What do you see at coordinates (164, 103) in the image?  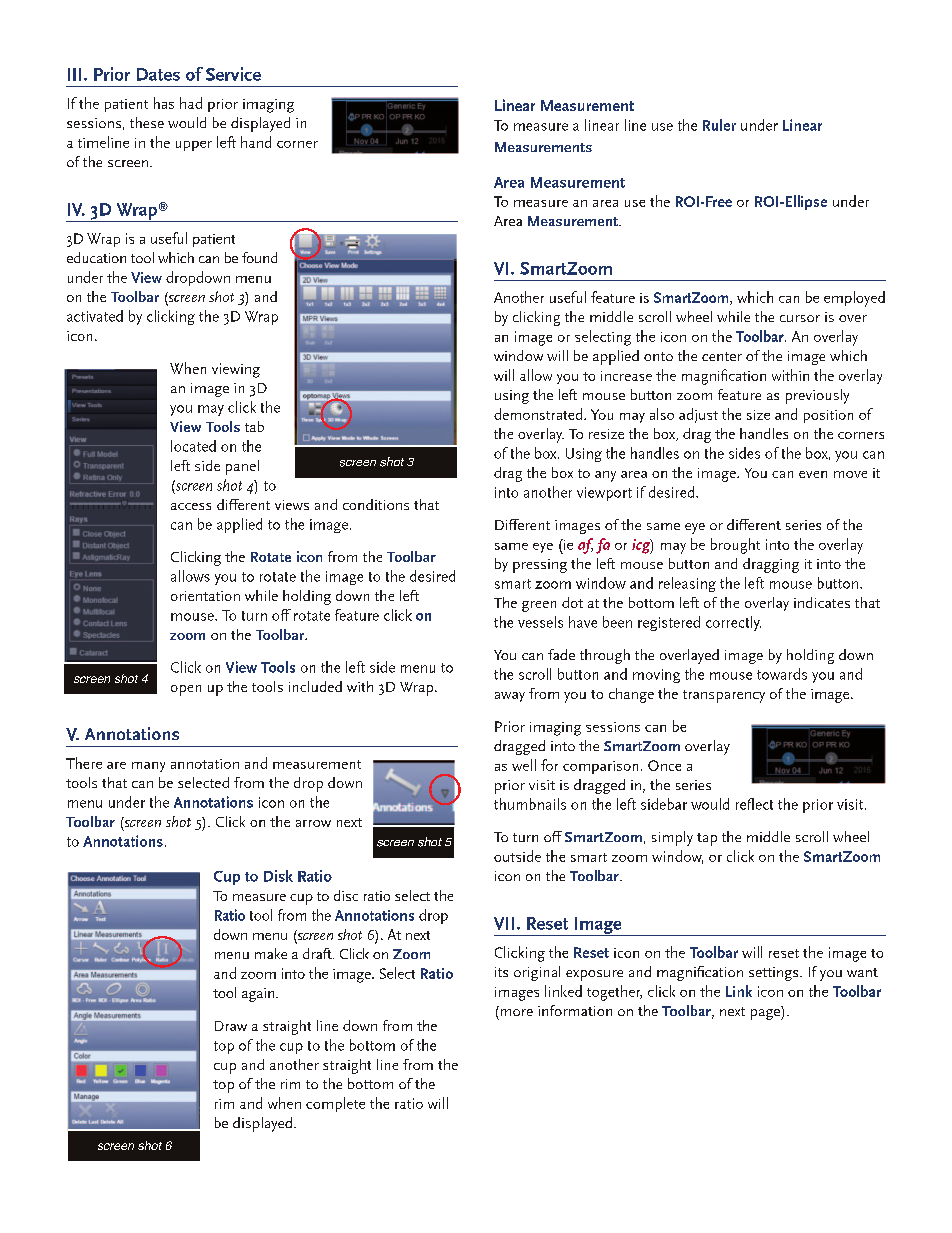 I see `has` at bounding box center [164, 103].
